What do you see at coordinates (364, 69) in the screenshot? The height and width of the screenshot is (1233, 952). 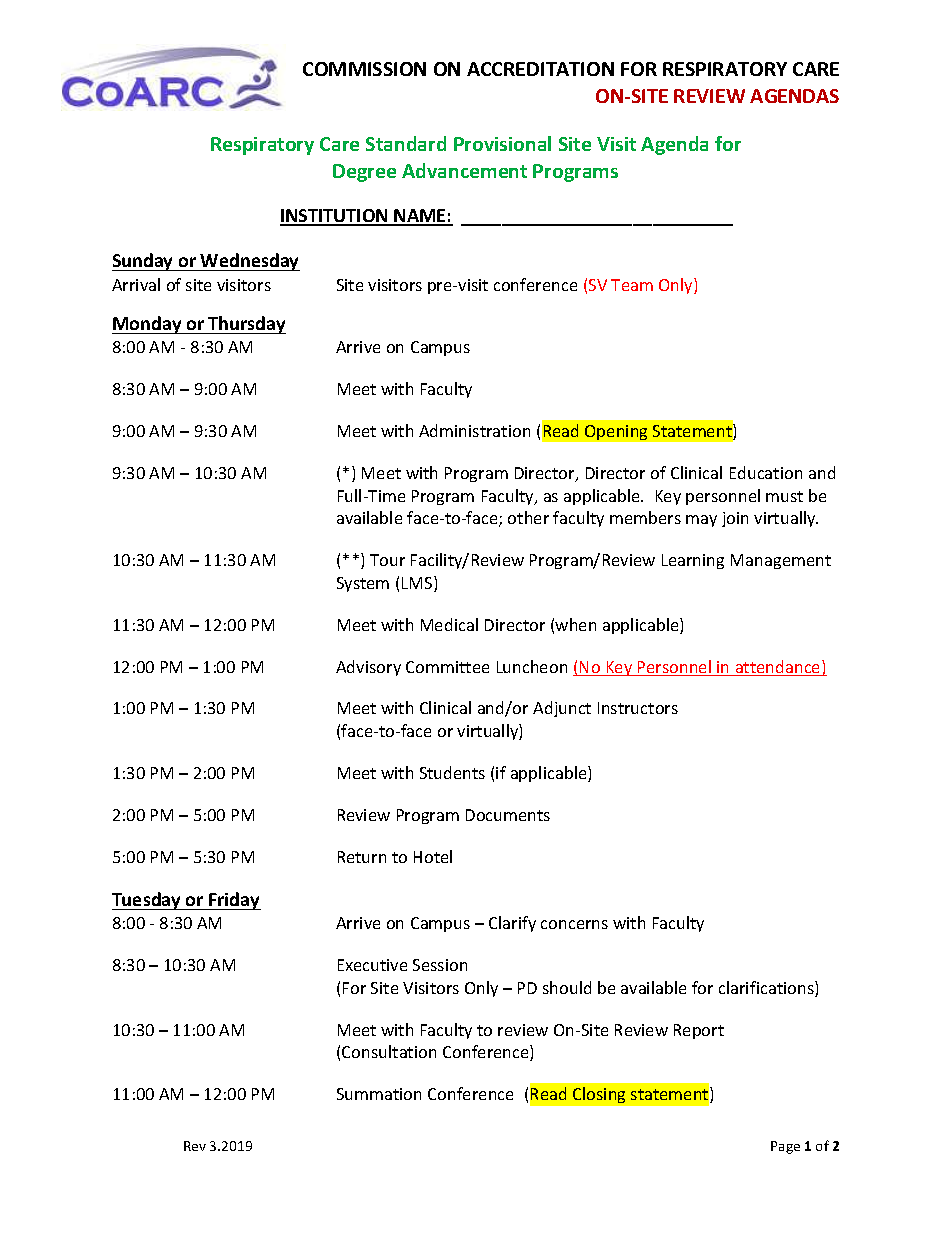 I see `COMMISSION` at bounding box center [364, 69].
